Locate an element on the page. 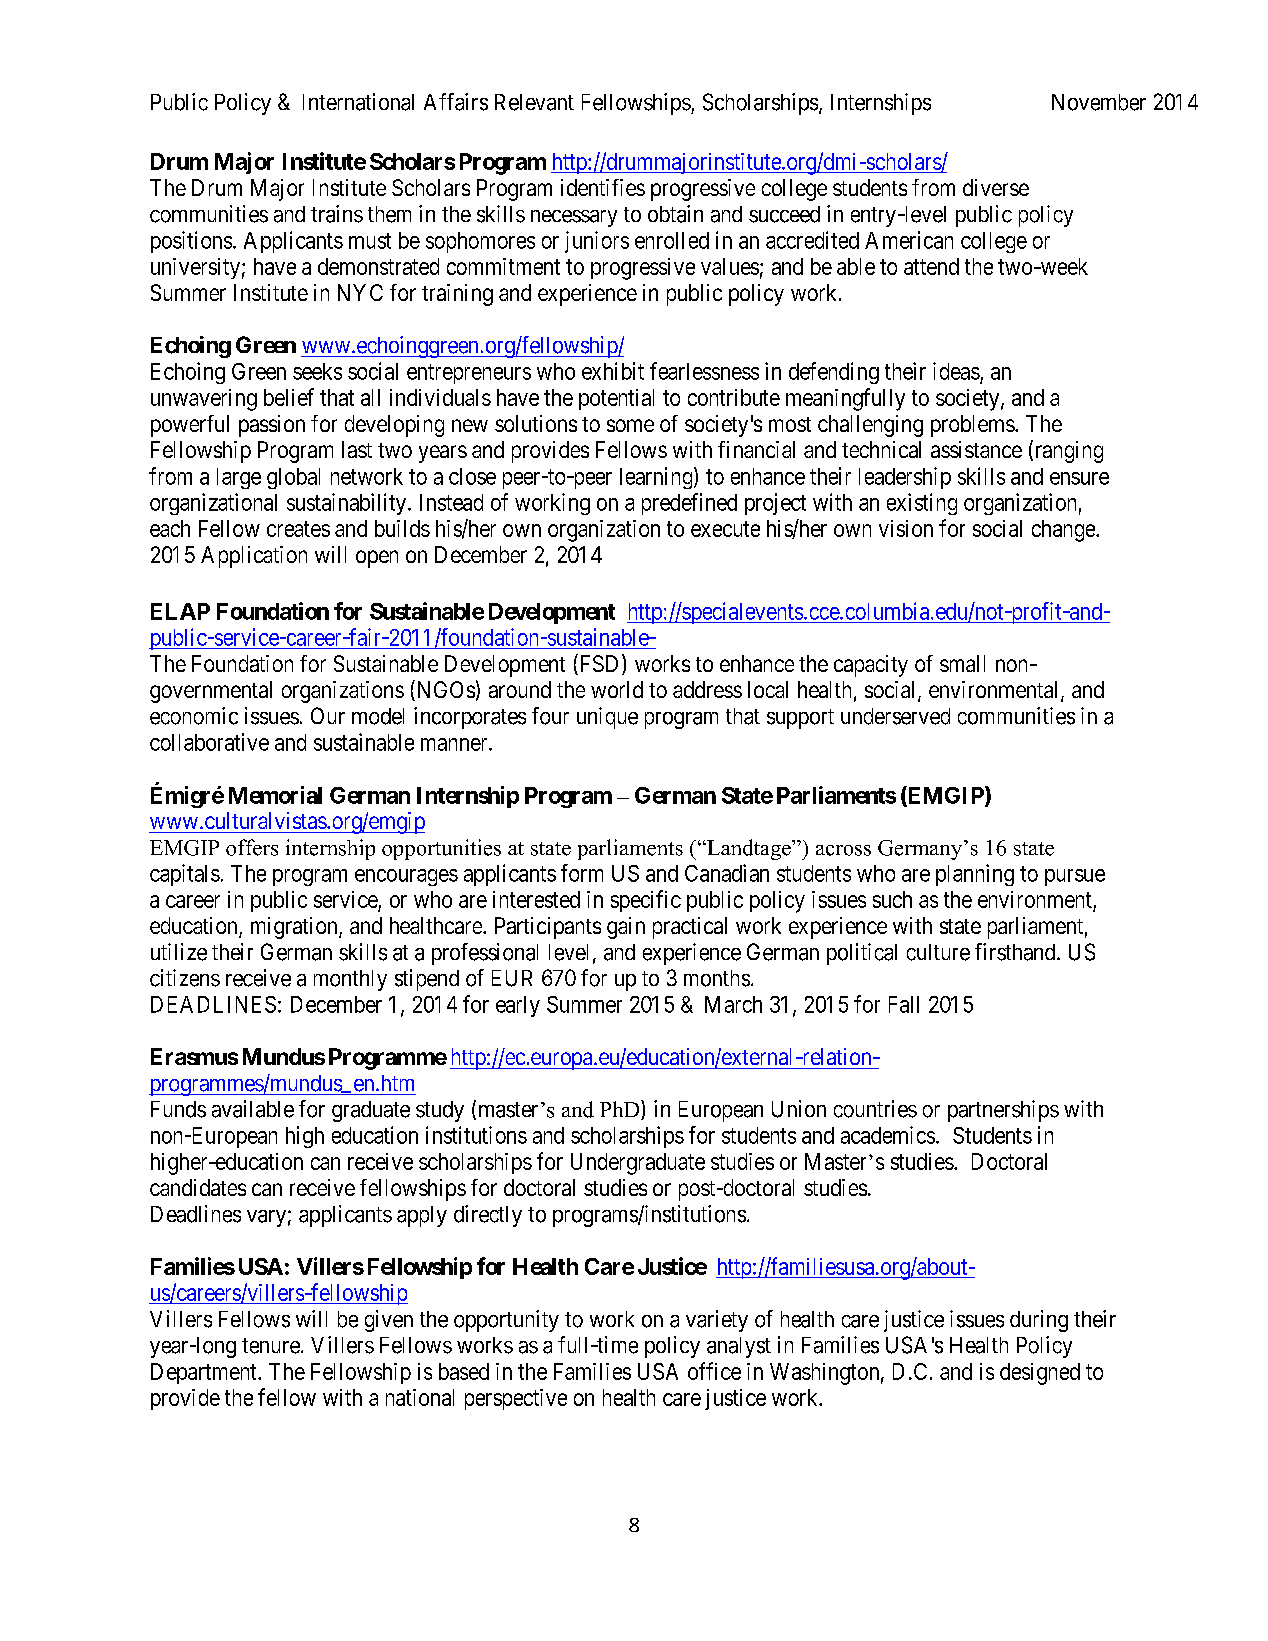 This page has height=1641, width=1268. diverse is located at coordinates (996, 187).
